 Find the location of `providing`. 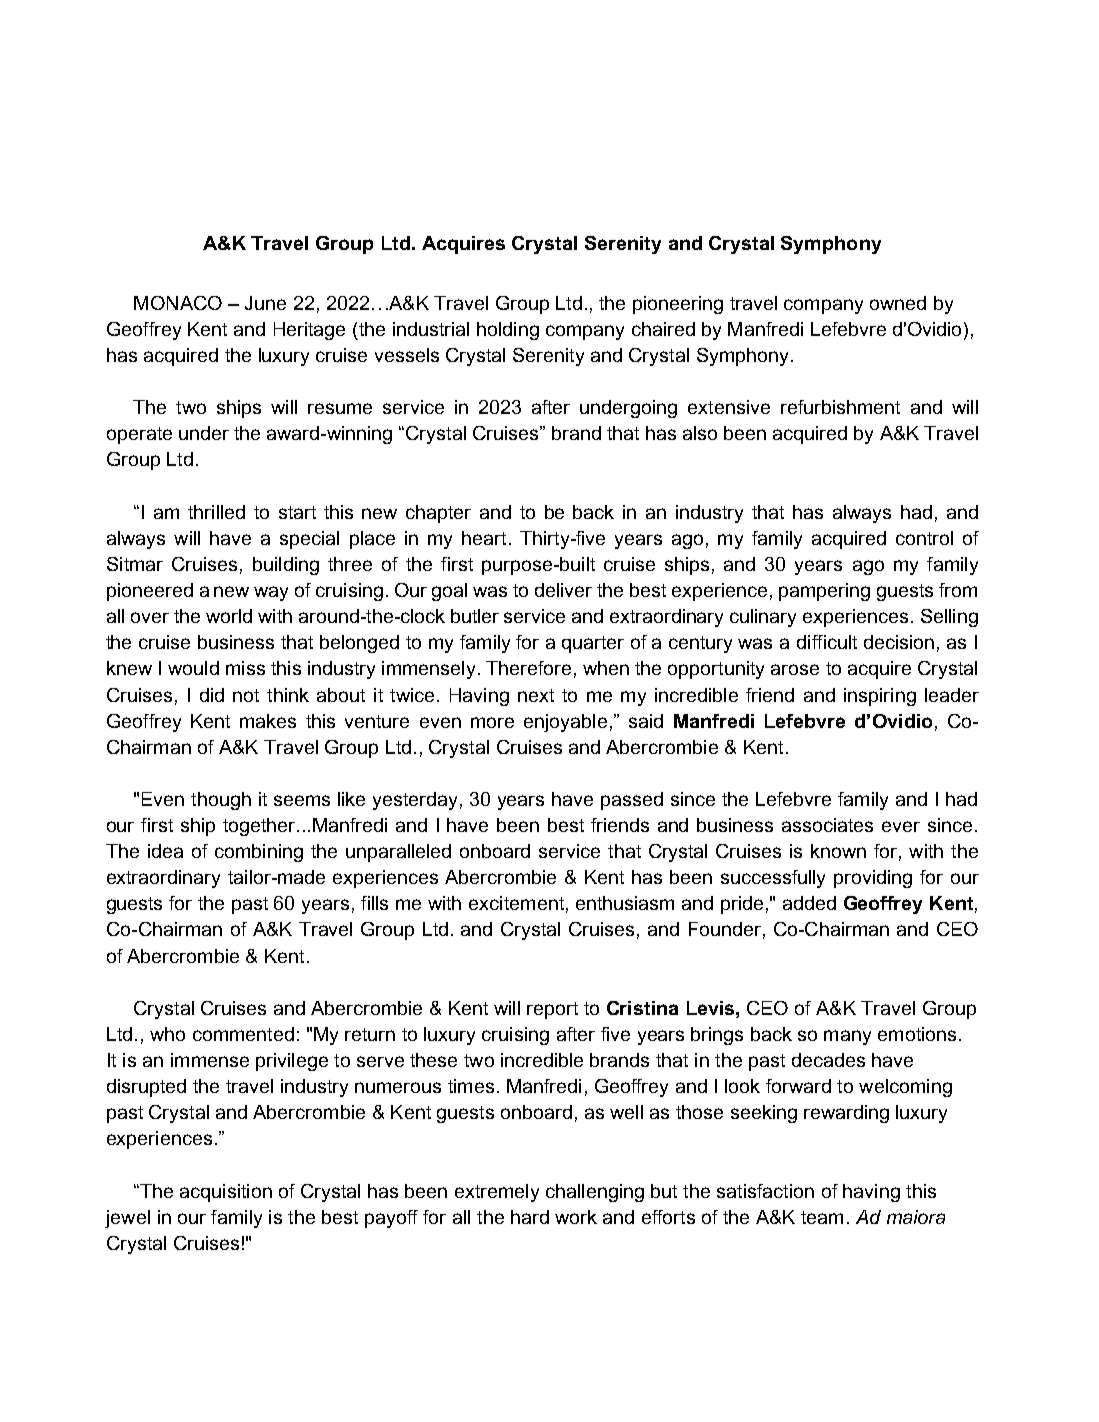

providing is located at coordinates (873, 879).
